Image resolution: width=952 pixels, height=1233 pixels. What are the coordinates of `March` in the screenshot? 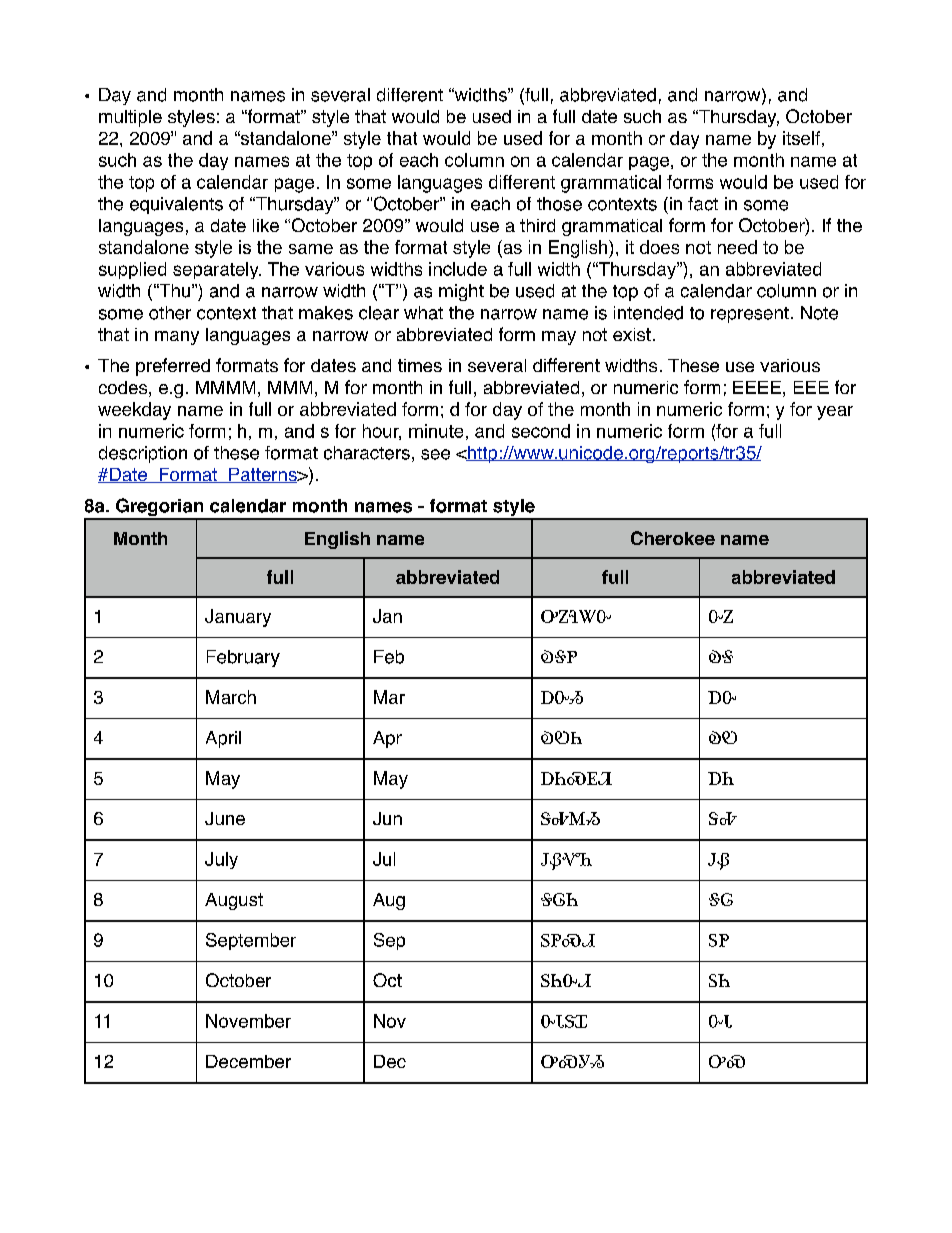 It's located at (231, 697).
